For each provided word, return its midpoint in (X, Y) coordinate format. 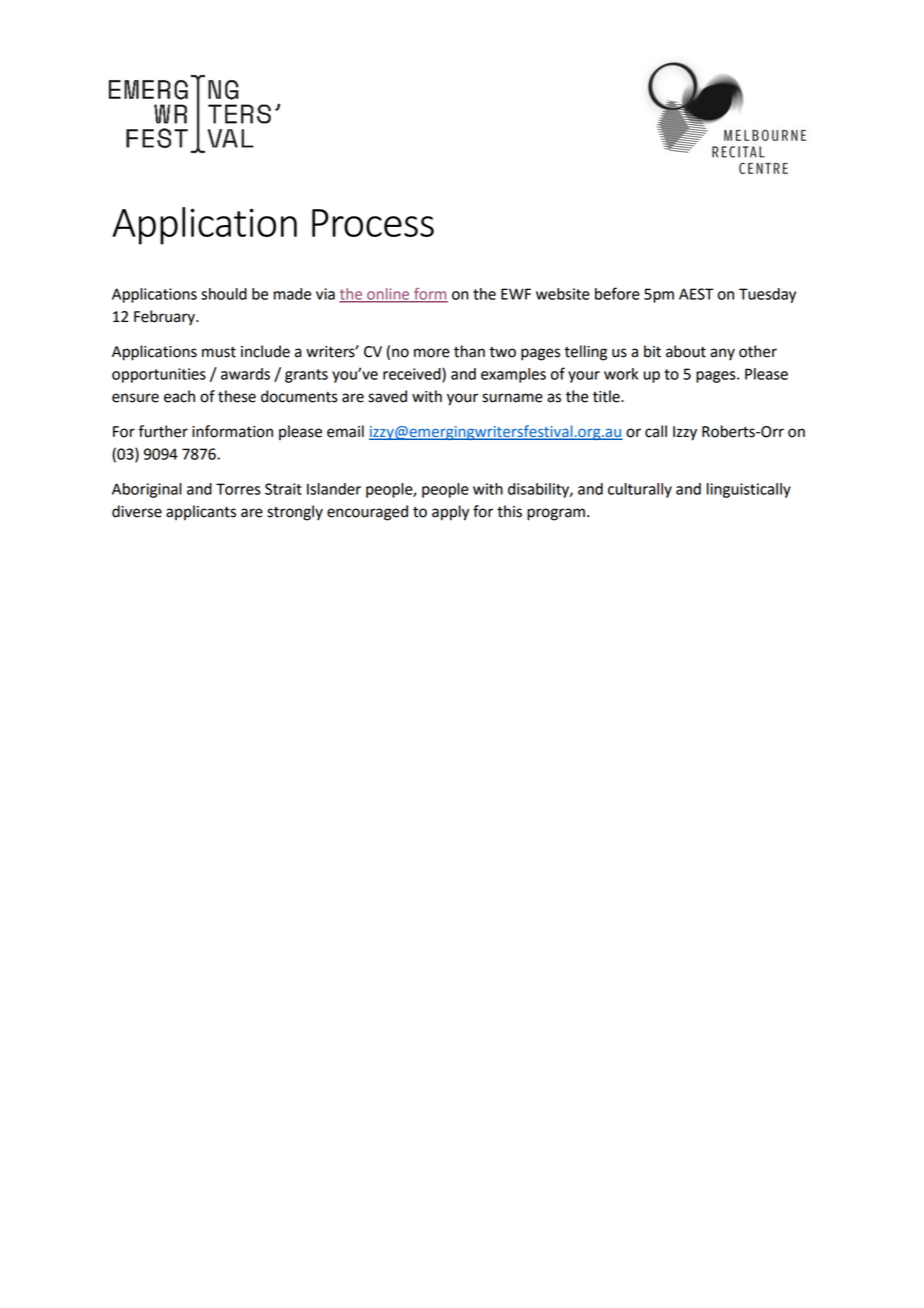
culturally (640, 490)
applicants (201, 512)
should (224, 294)
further (163, 431)
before (617, 293)
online (388, 295)
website (563, 294)
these (237, 396)
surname (512, 398)
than (469, 351)
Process (373, 223)
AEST (696, 294)
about (686, 351)
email (345, 431)
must (219, 352)
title (607, 396)
